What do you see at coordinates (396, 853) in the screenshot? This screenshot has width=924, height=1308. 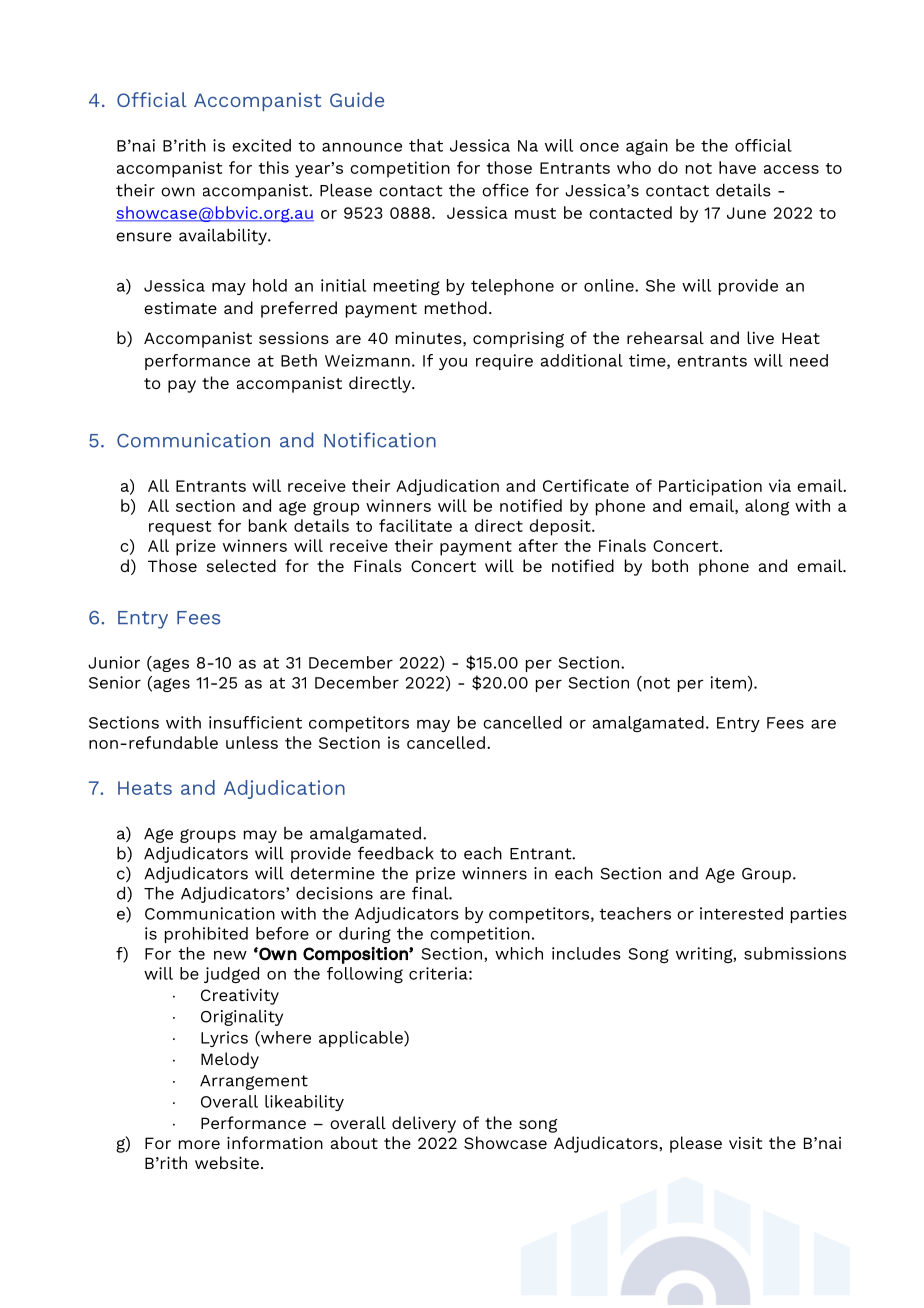 I see `feedback` at bounding box center [396, 853].
